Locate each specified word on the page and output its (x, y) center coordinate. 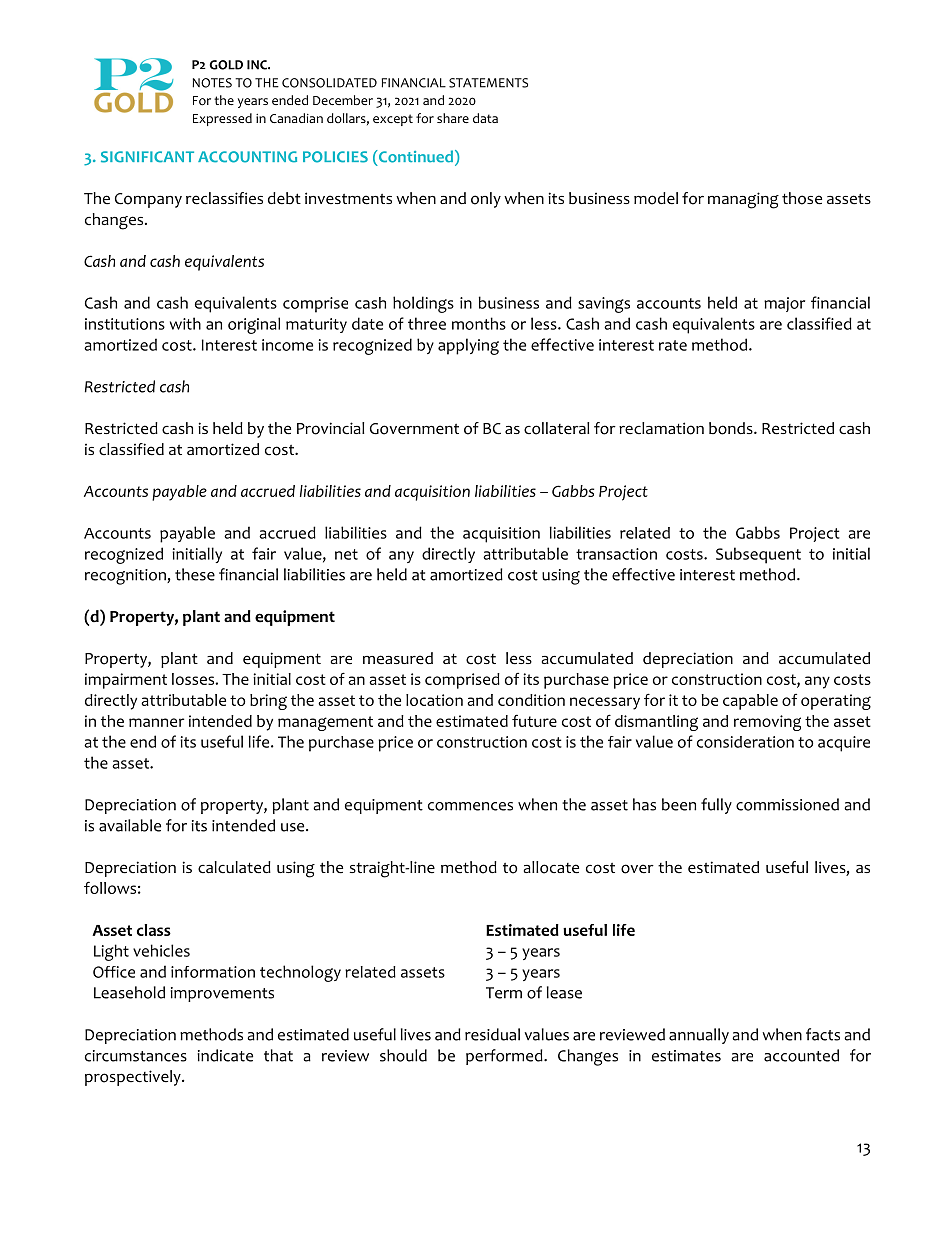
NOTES (212, 83)
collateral (556, 428)
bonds (732, 428)
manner (156, 722)
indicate (225, 1055)
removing (767, 723)
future (534, 720)
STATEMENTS (488, 83)
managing (743, 200)
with (185, 323)
